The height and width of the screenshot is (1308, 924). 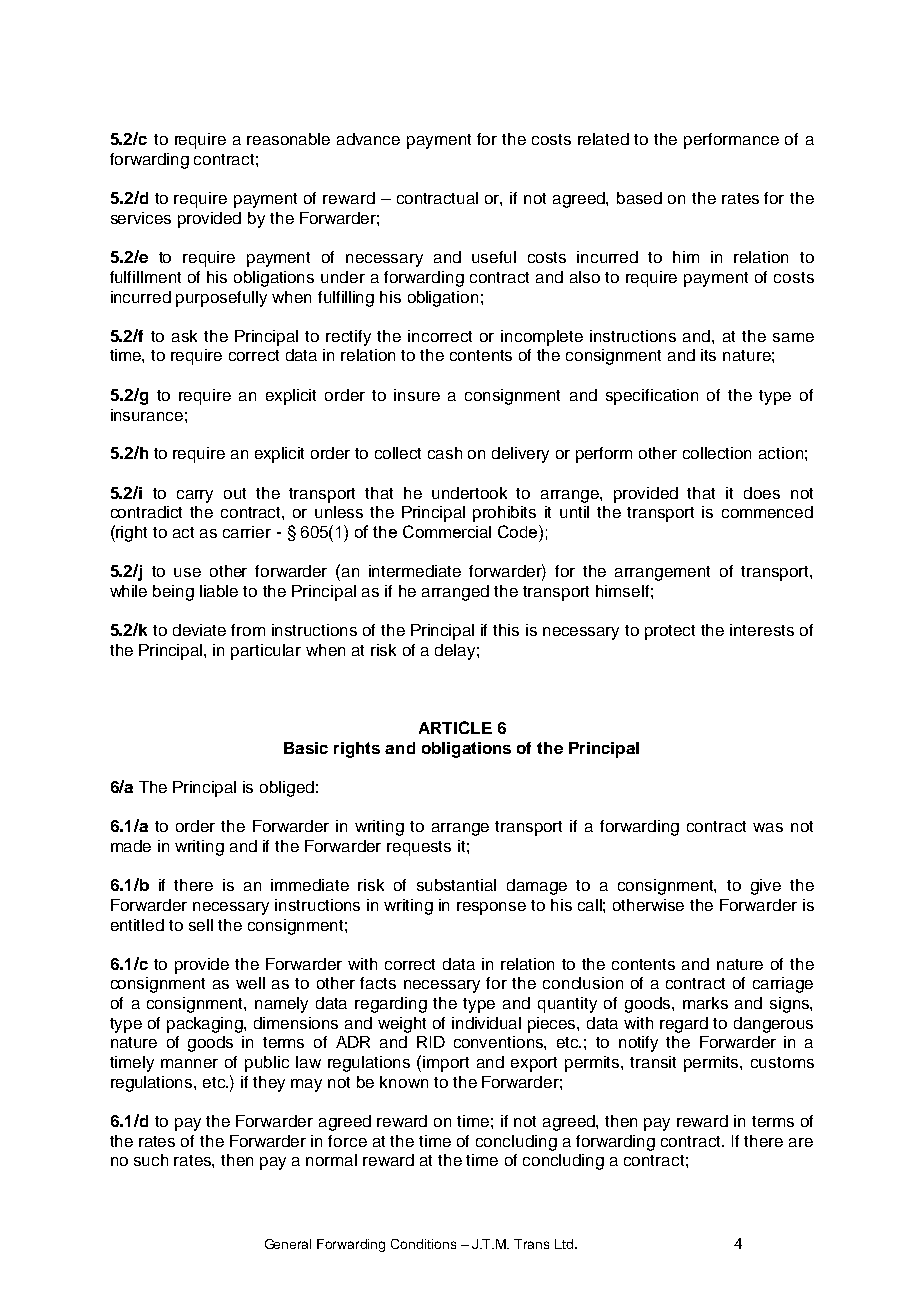 What do you see at coordinates (250, 983) in the screenshot?
I see `well` at bounding box center [250, 983].
